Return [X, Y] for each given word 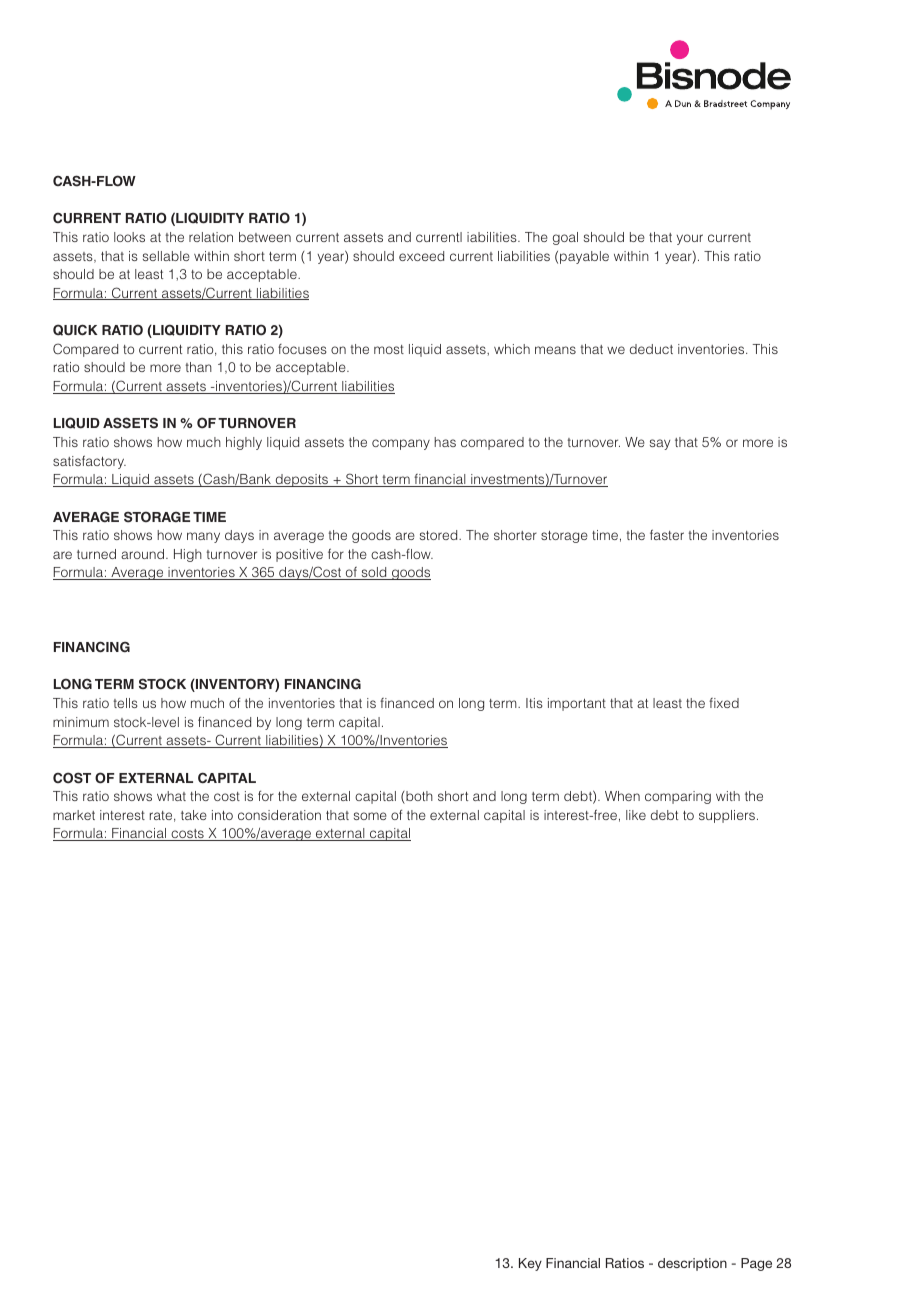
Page [756, 1264]
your [690, 239]
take [194, 815]
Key [530, 1264]
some [370, 816]
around [142, 554]
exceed [421, 256]
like [636, 815]
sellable [166, 256]
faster [667, 534]
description [692, 1264]
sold [374, 573]
